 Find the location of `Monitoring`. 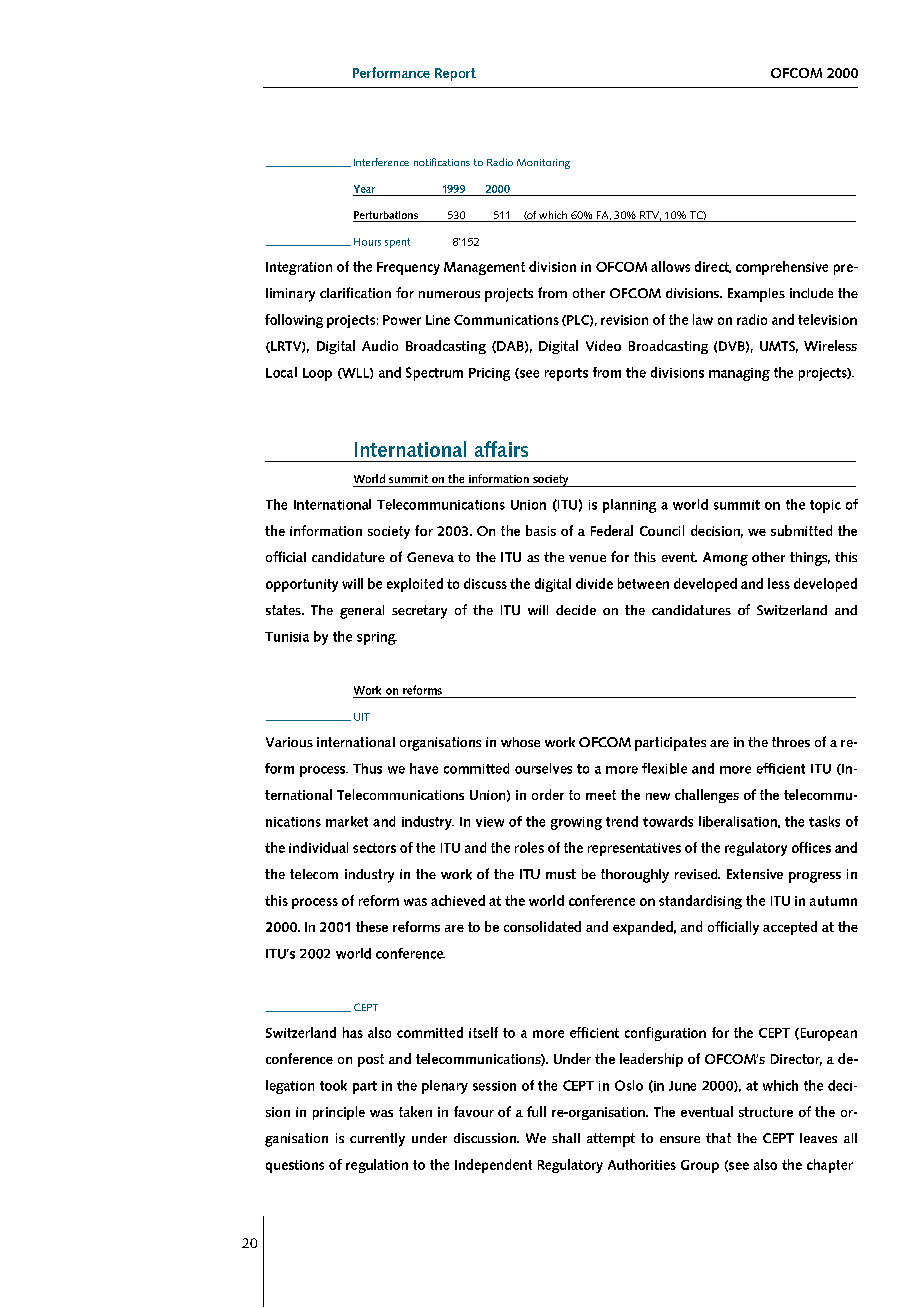

Monitoring is located at coordinates (543, 164).
